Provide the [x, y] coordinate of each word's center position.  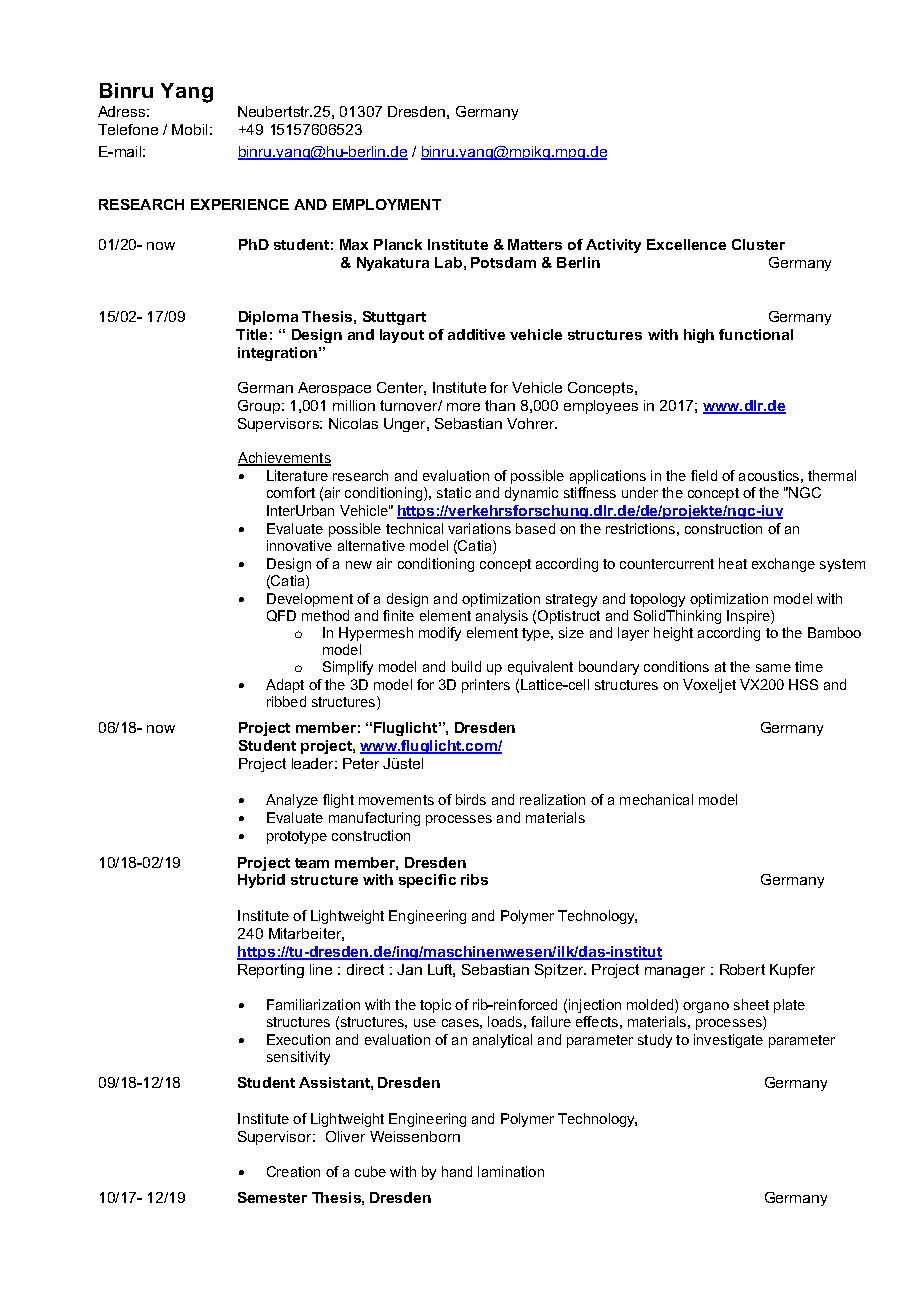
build [466, 666]
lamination [511, 1171]
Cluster [758, 244]
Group [260, 407]
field [704, 475]
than [500, 405]
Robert [742, 969]
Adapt [285, 686]
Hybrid [261, 881]
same [773, 668]
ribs [474, 879]
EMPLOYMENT [387, 204]
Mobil [189, 129]
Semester [272, 1197]
